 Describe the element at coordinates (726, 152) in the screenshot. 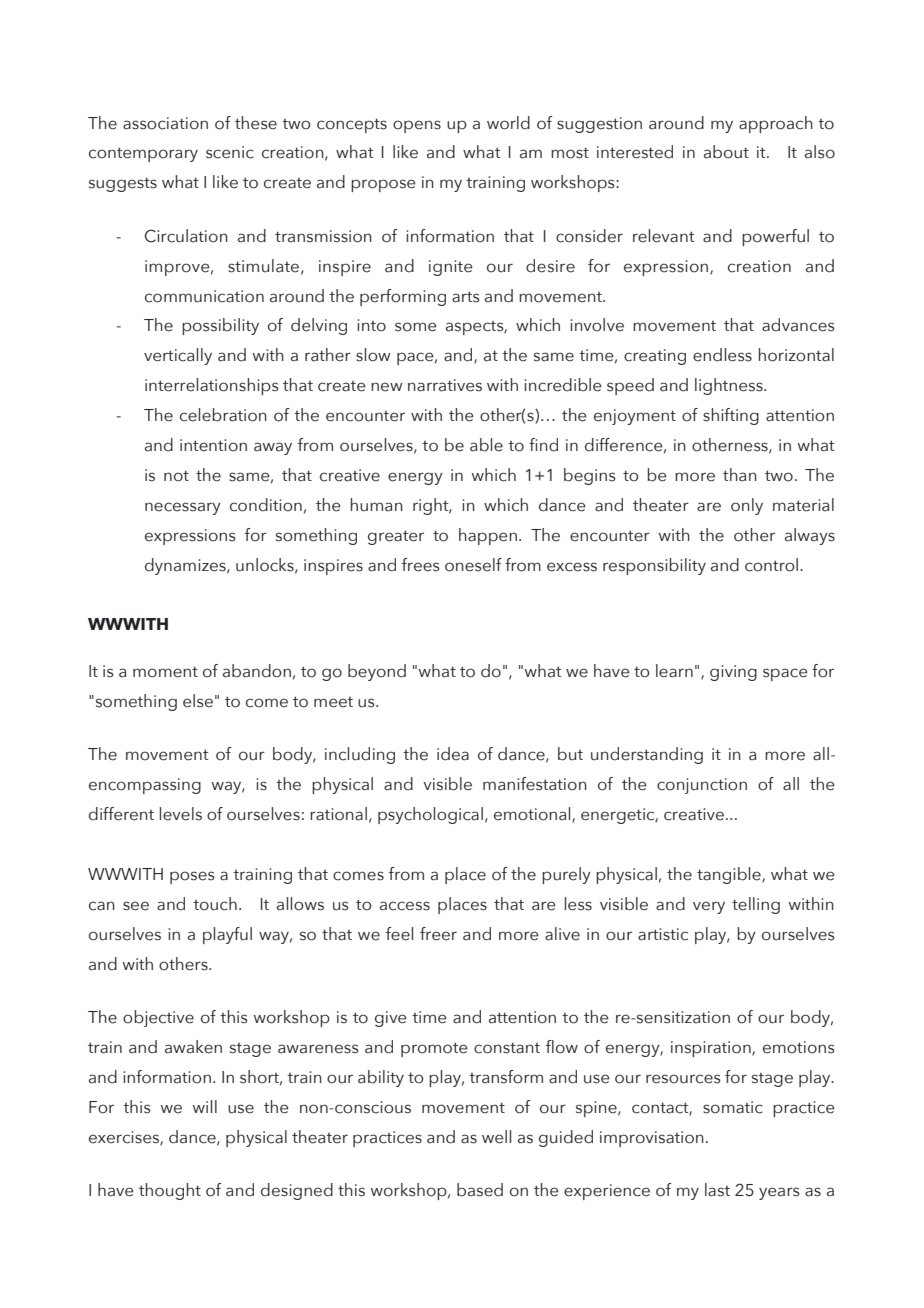

I see `about` at that location.
